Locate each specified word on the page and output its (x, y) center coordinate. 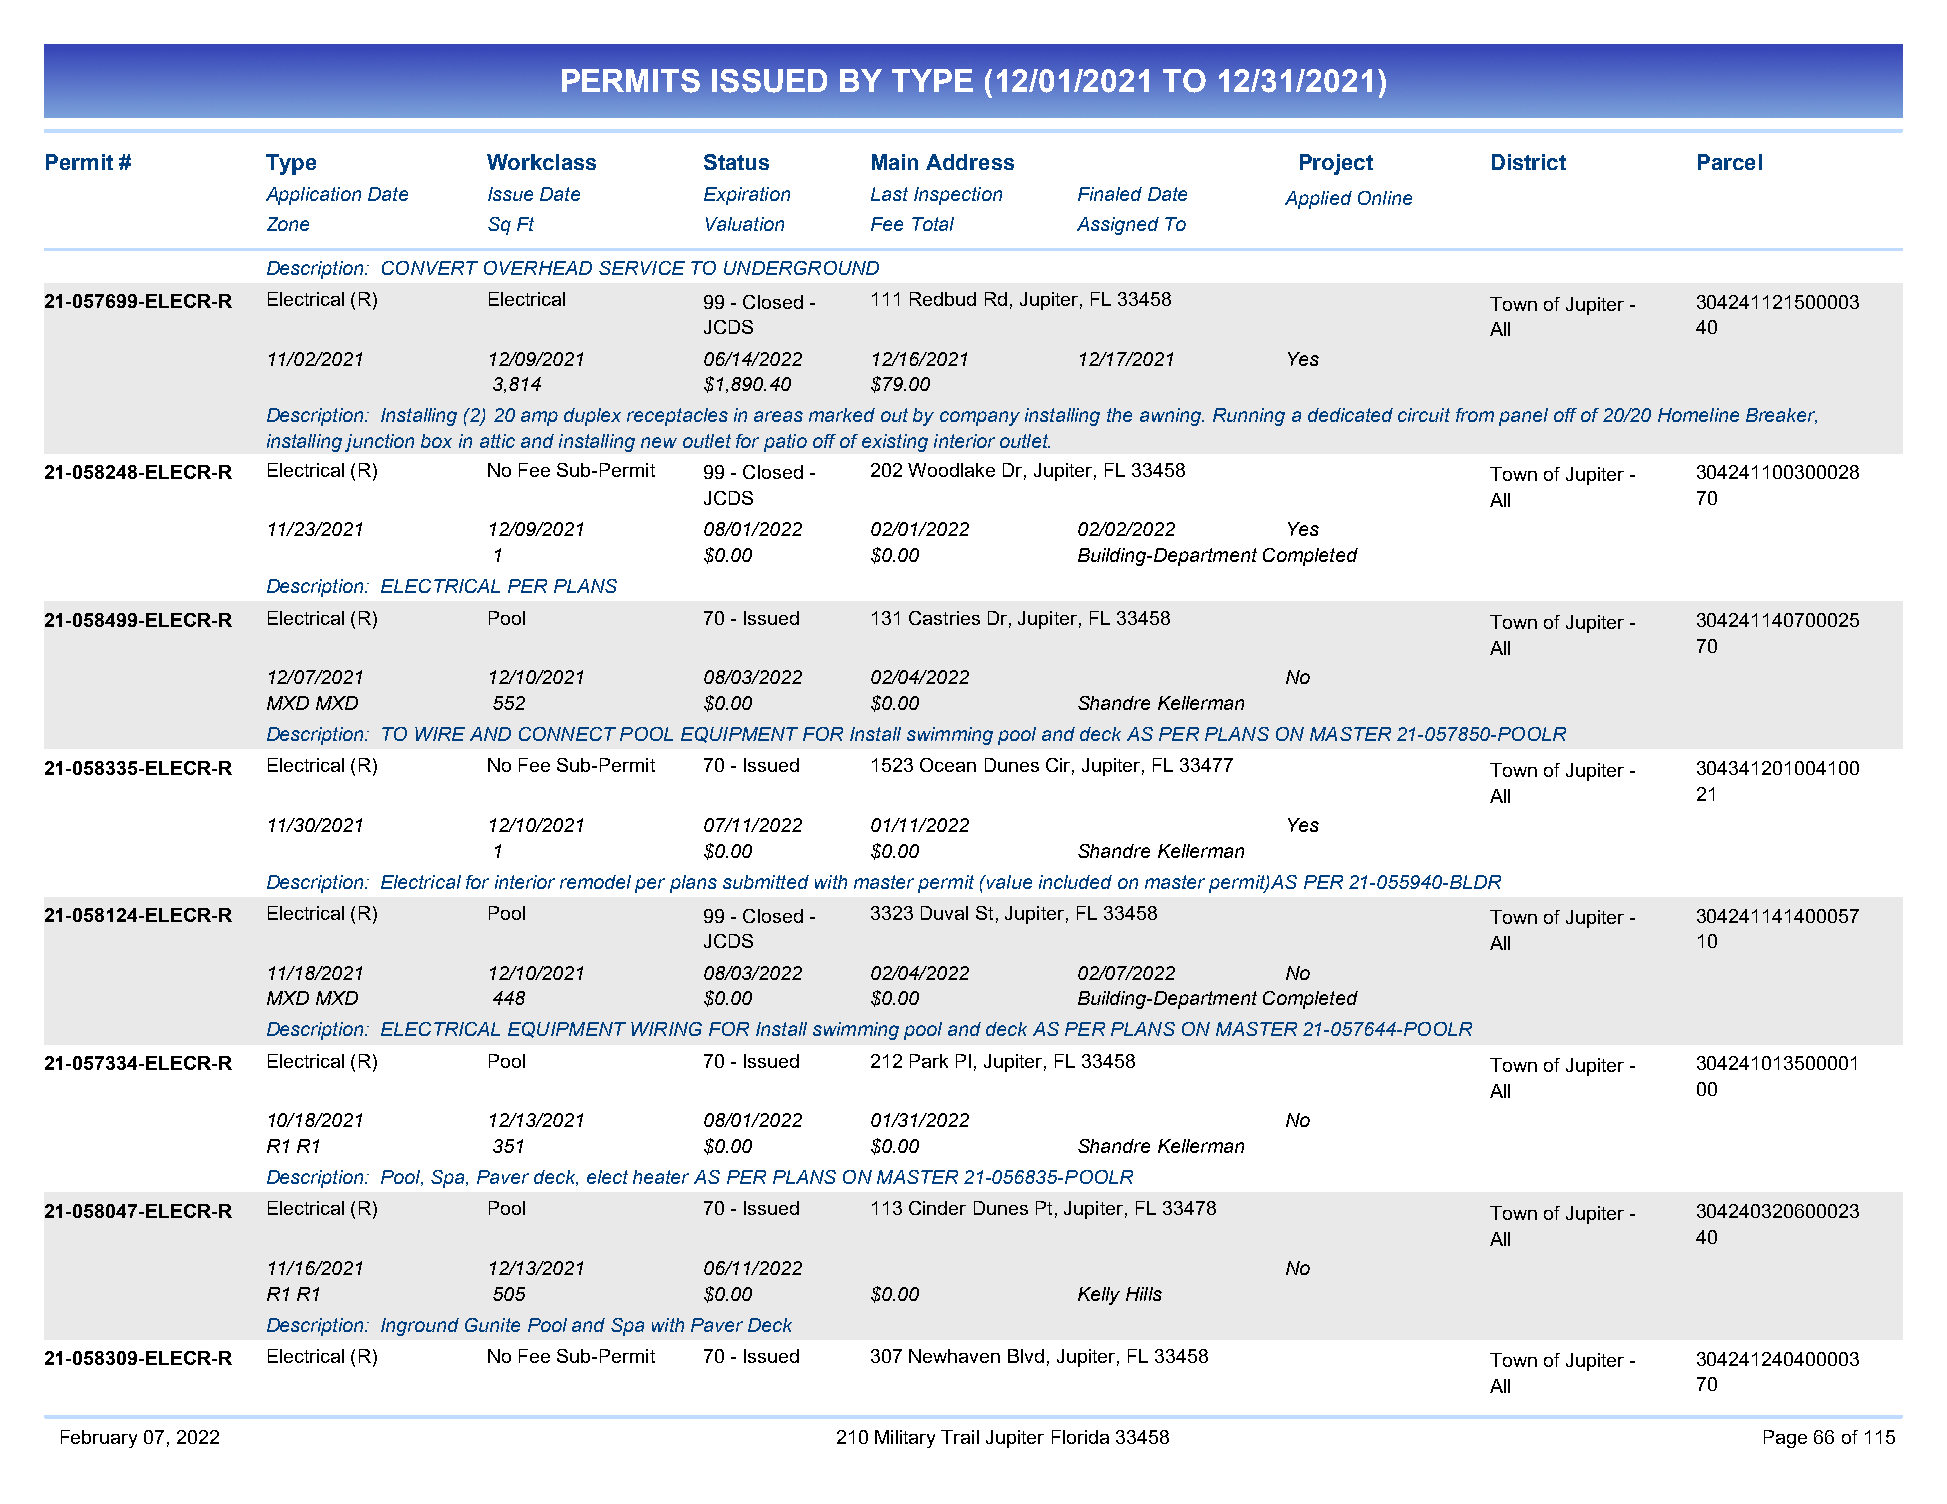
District (1529, 162)
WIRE (440, 734)
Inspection (958, 196)
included (1075, 882)
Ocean (948, 765)
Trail (960, 1437)
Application (313, 196)
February (99, 1439)
